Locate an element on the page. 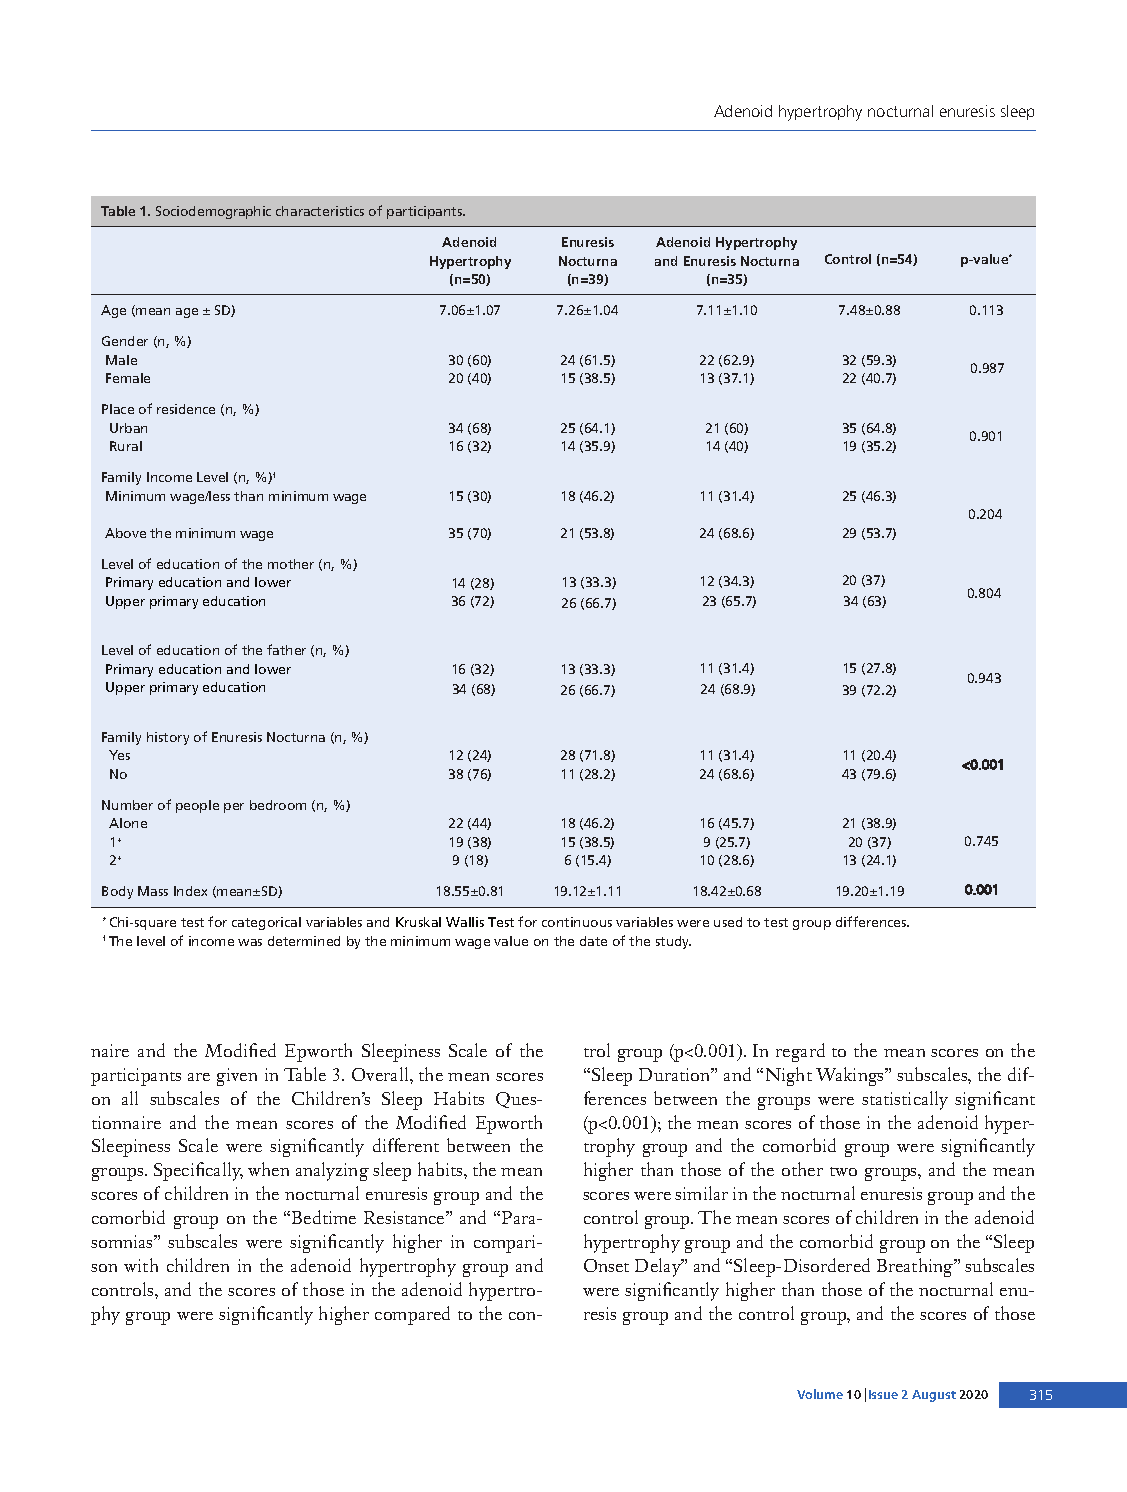  Sociodemographic is located at coordinates (213, 212).
